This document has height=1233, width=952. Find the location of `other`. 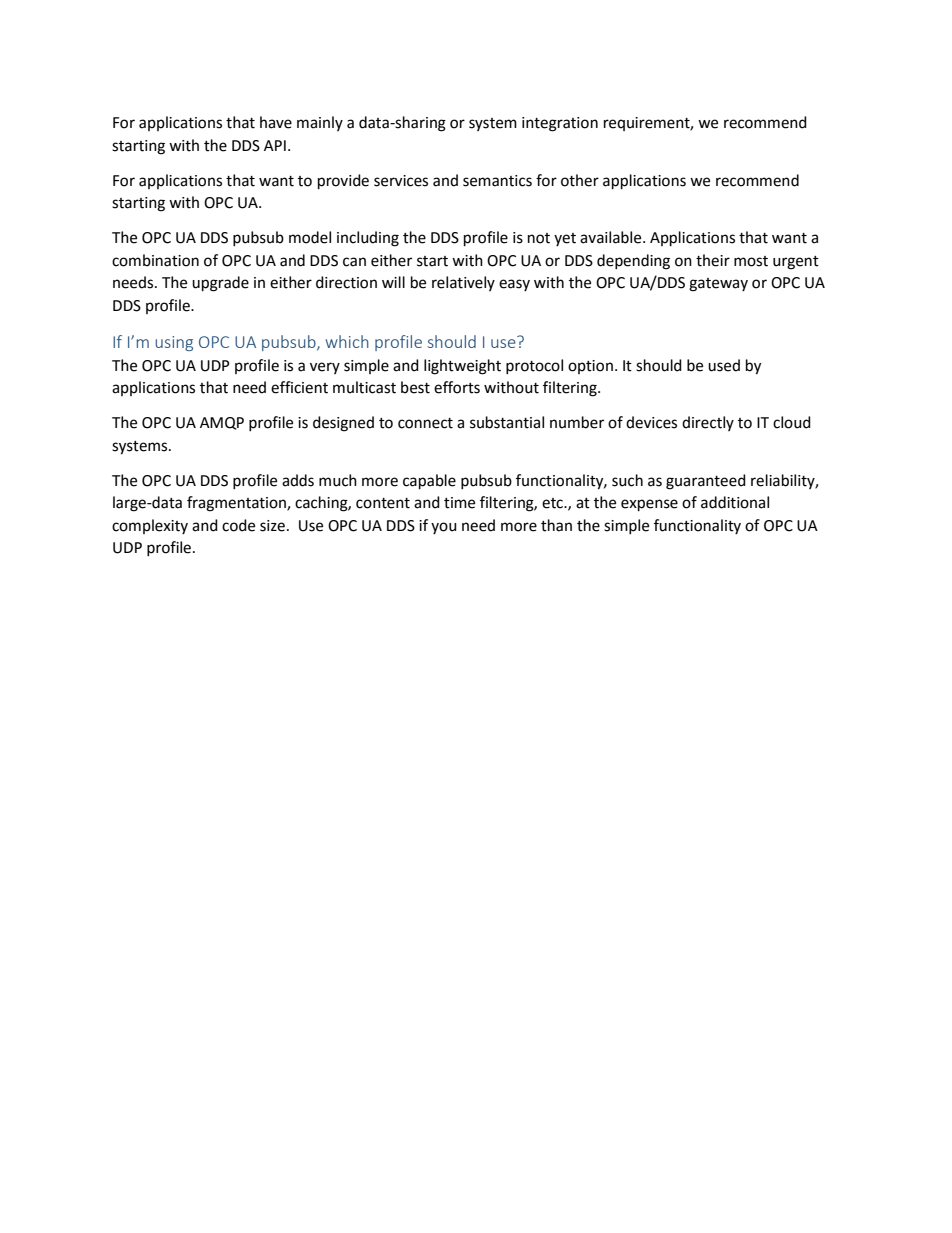

other is located at coordinates (580, 180).
